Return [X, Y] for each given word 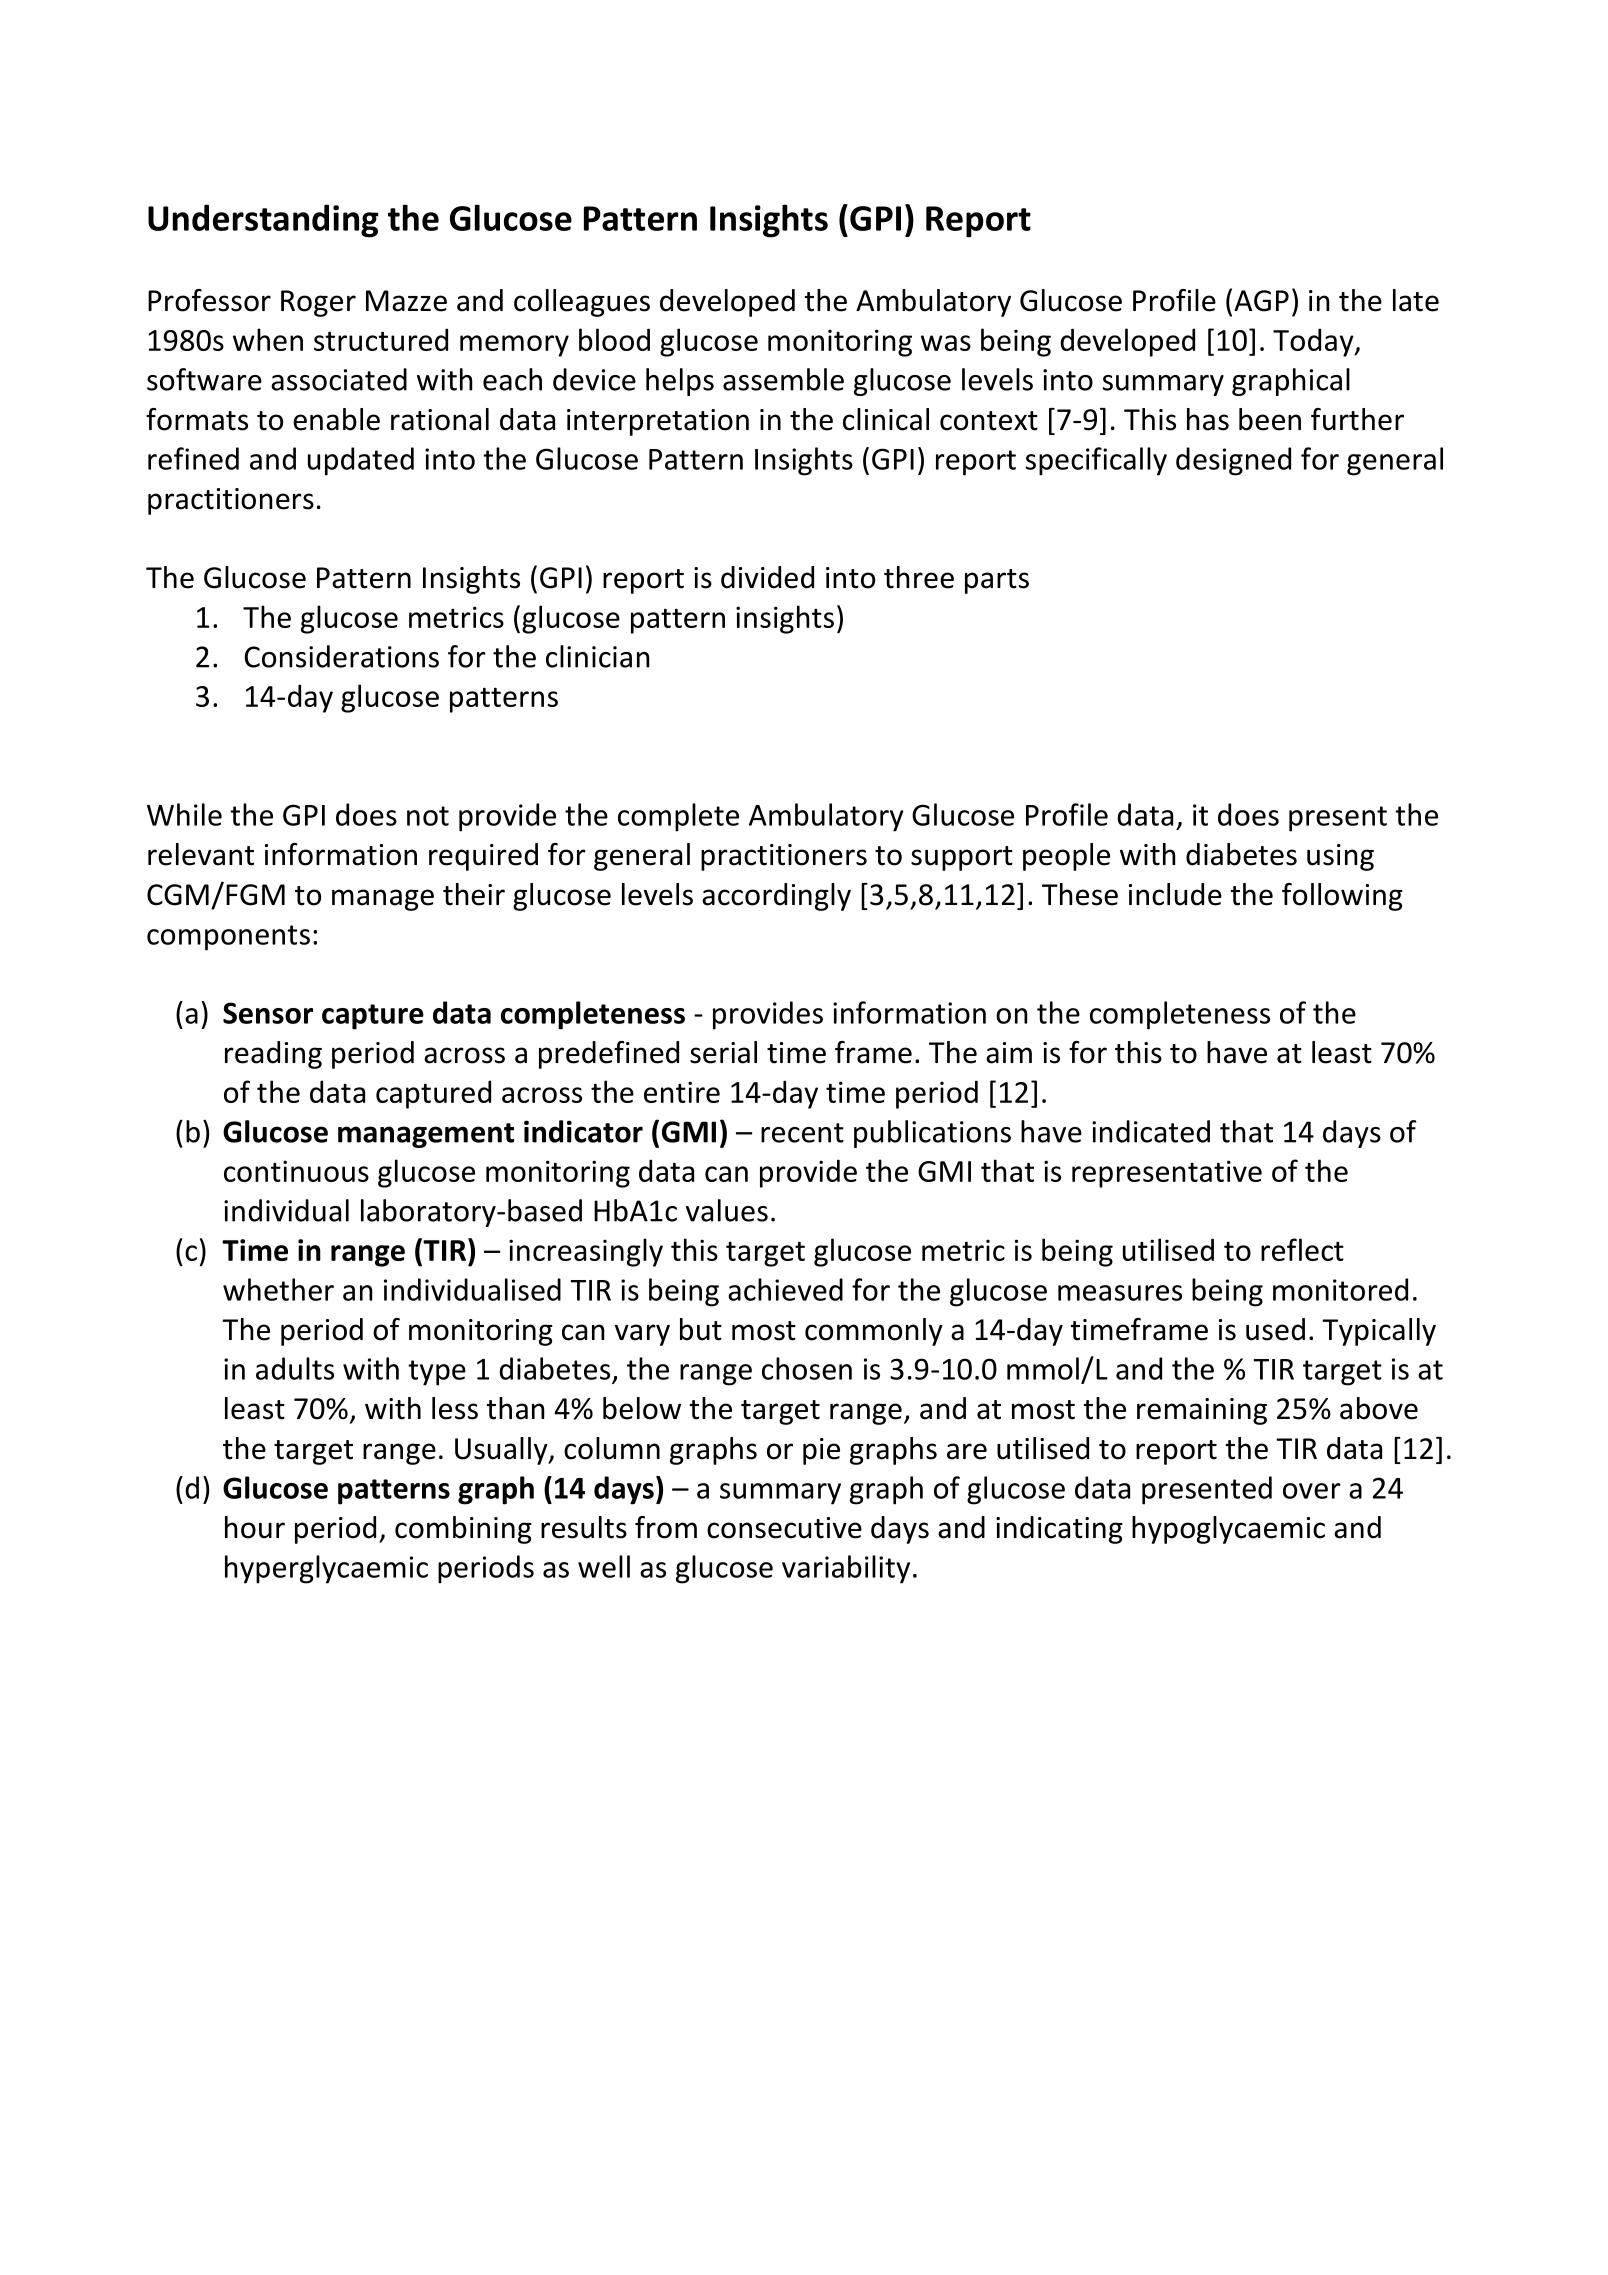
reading [273, 1055]
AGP [1261, 301]
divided [767, 577]
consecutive [784, 1528]
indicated [1151, 1131]
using [1340, 857]
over [1312, 1491]
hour [255, 1527]
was [946, 343]
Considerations [341, 656]
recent [802, 1133]
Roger [318, 303]
